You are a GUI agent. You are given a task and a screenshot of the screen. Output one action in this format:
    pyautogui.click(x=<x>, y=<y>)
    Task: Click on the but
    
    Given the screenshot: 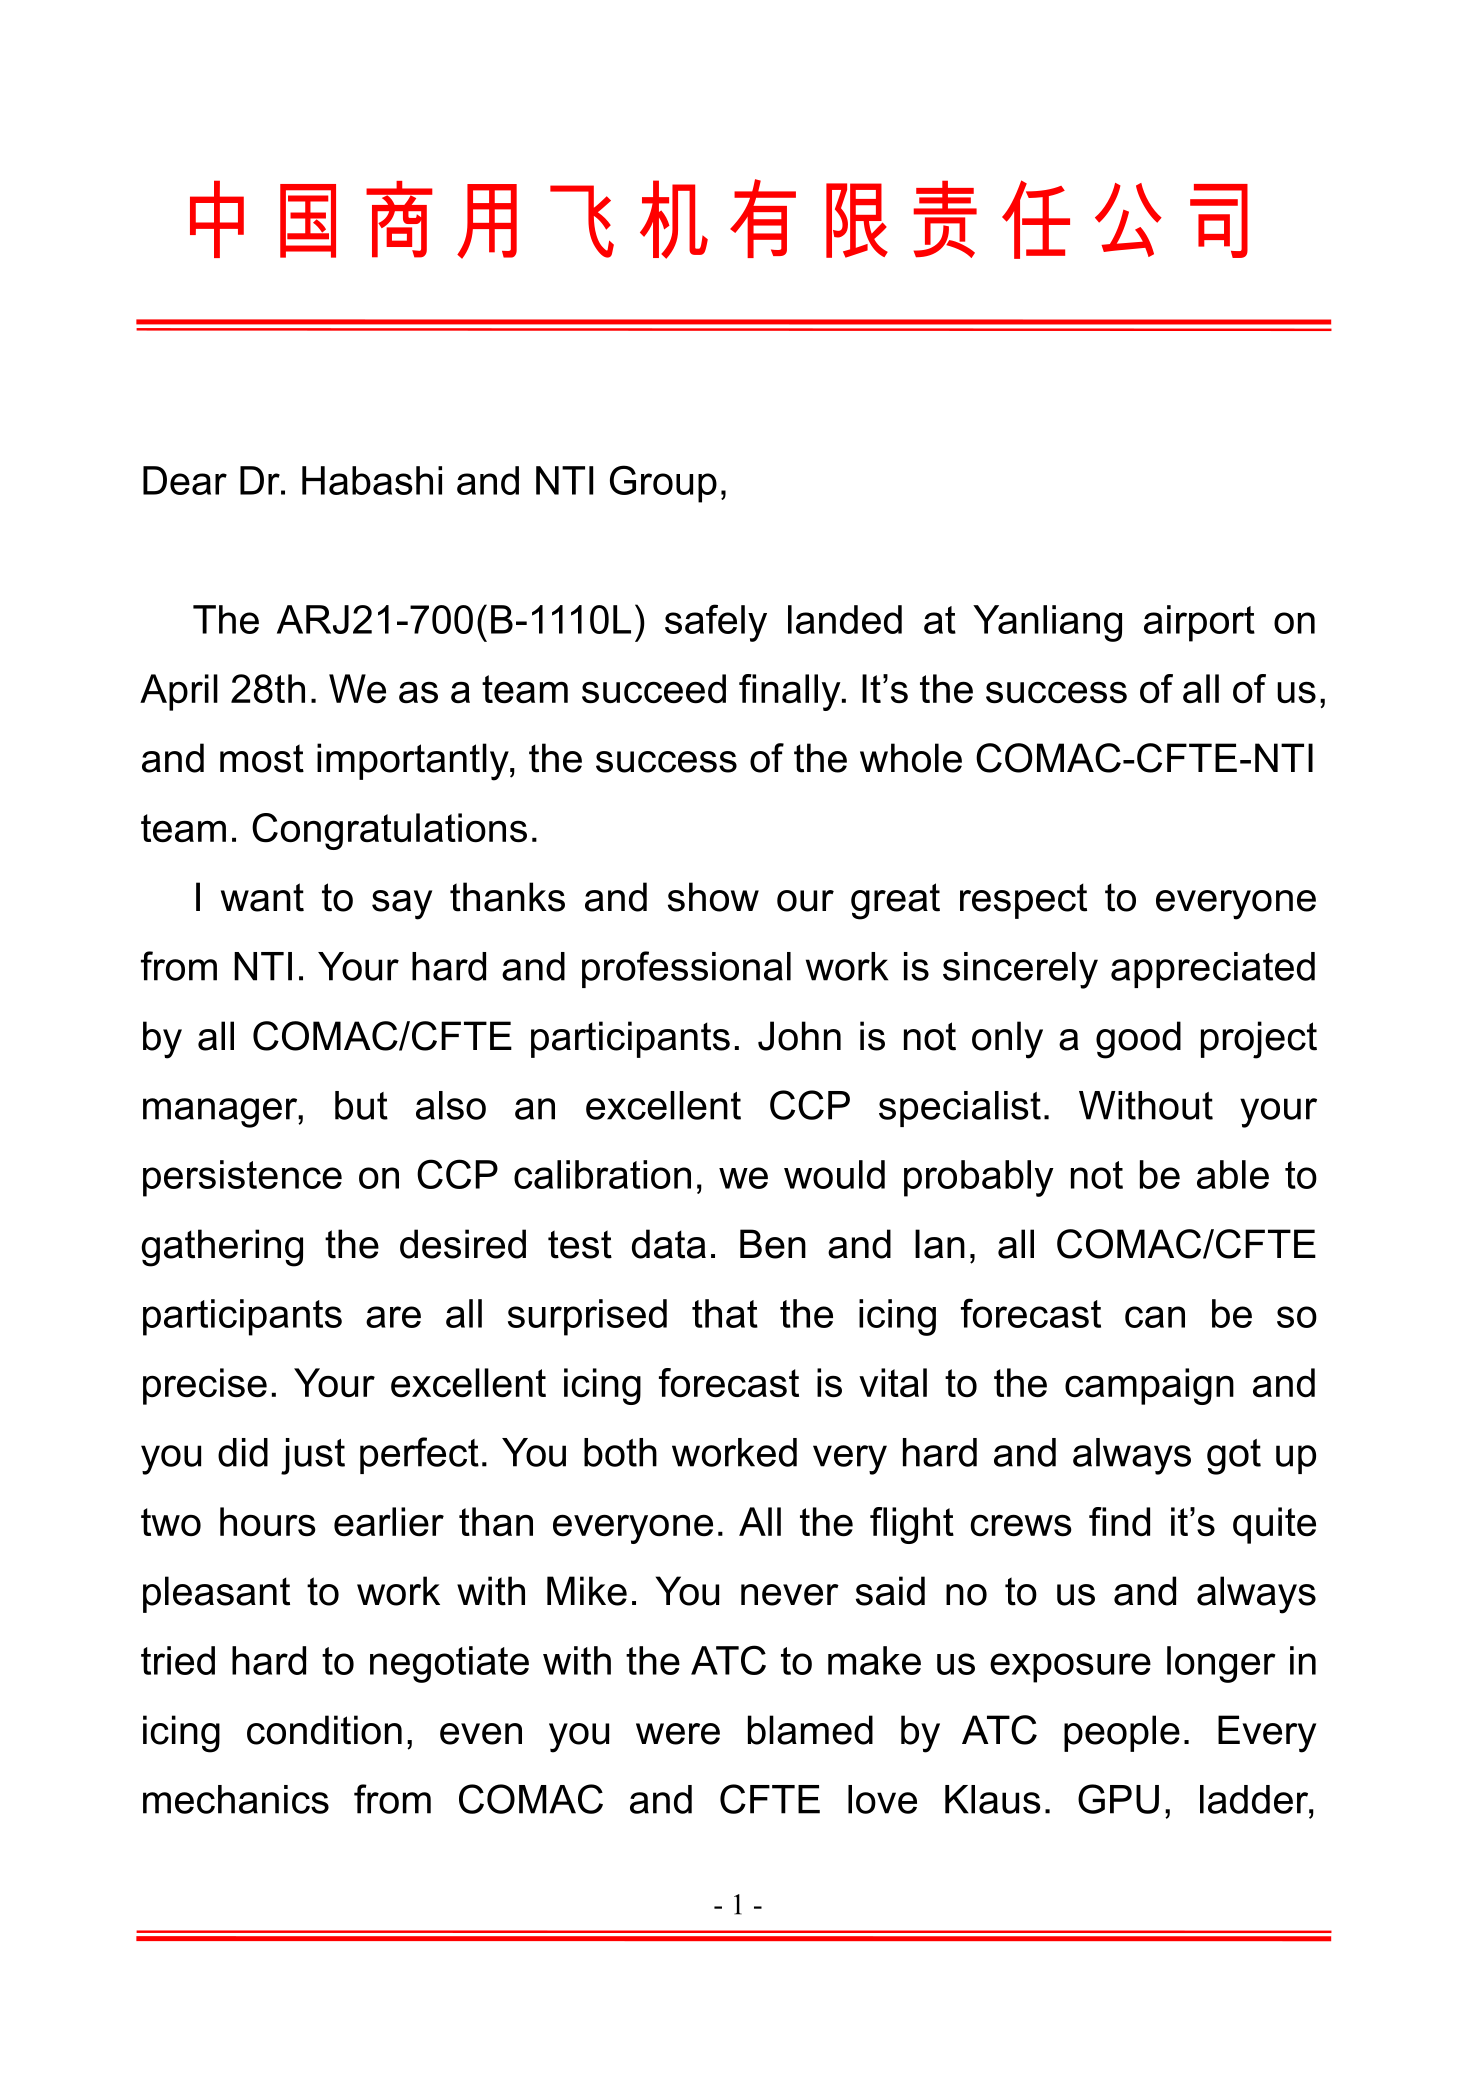 What is the action you would take?
    pyautogui.click(x=361, y=1105)
